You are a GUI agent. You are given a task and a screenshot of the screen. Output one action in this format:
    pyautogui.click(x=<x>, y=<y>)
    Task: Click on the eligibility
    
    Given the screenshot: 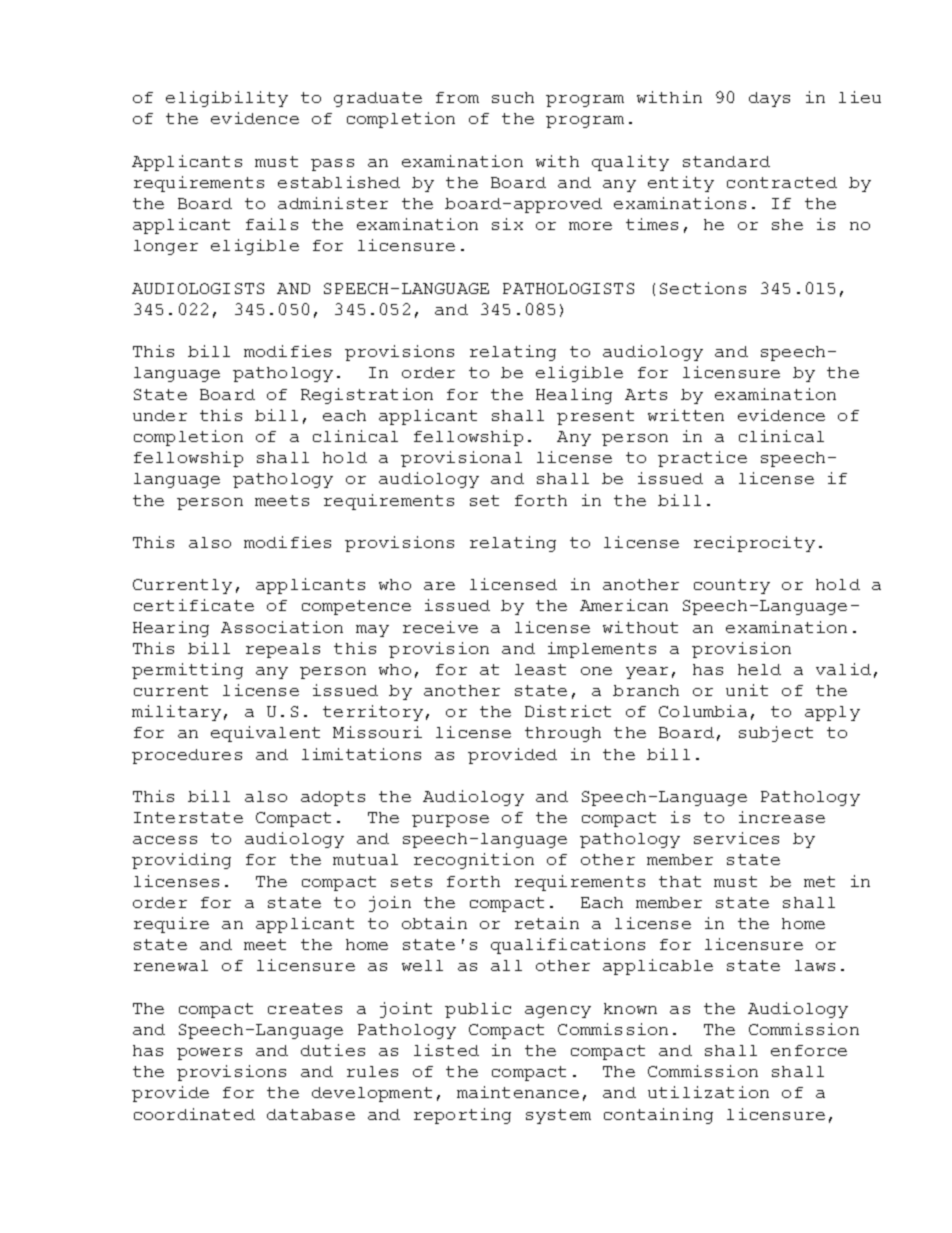 What is the action you would take?
    pyautogui.click(x=227, y=99)
